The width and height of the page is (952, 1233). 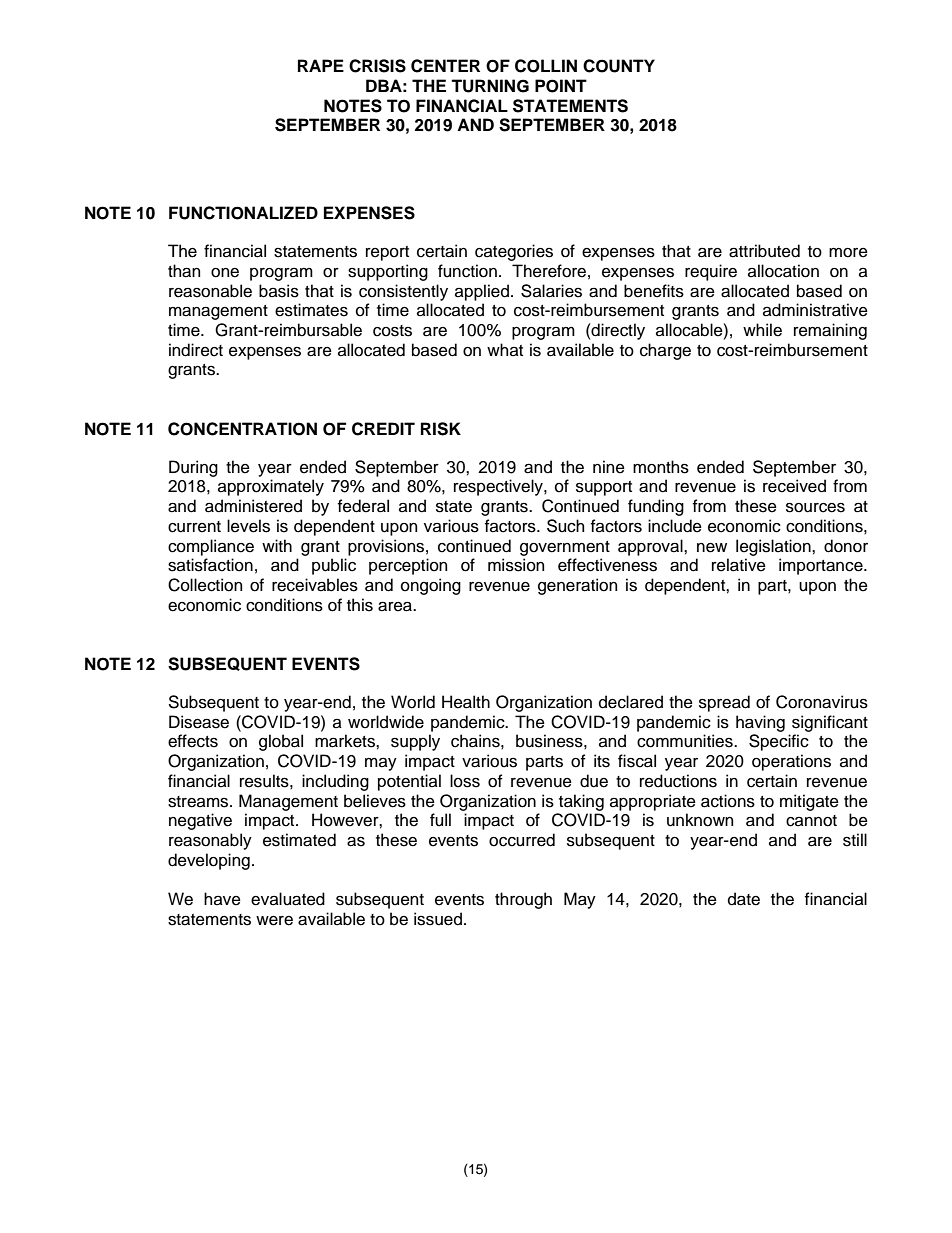 I want to click on received, so click(x=794, y=486).
